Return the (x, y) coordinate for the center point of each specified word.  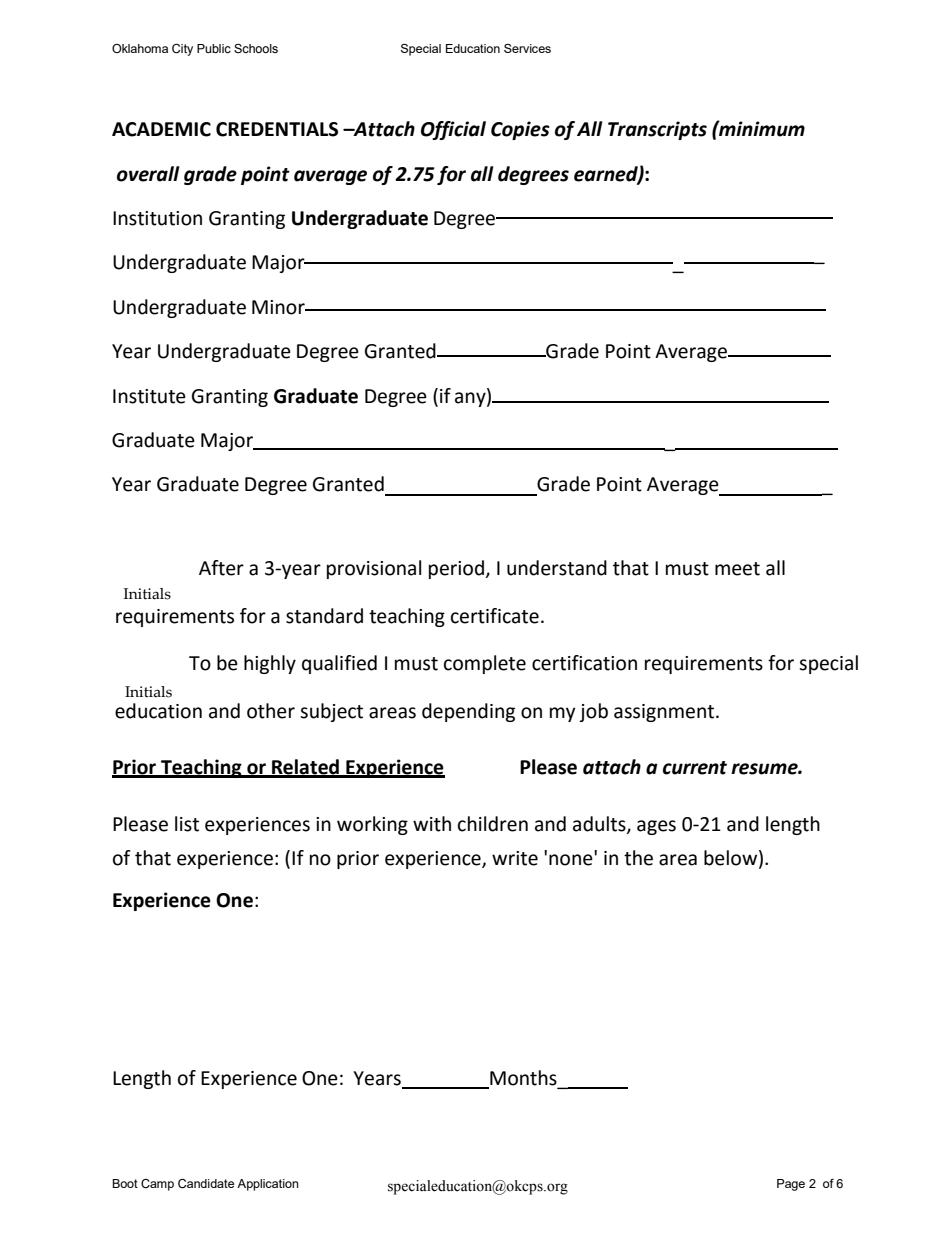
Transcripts (657, 130)
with (432, 824)
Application (268, 1185)
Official (453, 130)
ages (656, 827)
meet (737, 569)
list (187, 824)
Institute (149, 396)
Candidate (206, 1184)
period (456, 569)
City (182, 50)
